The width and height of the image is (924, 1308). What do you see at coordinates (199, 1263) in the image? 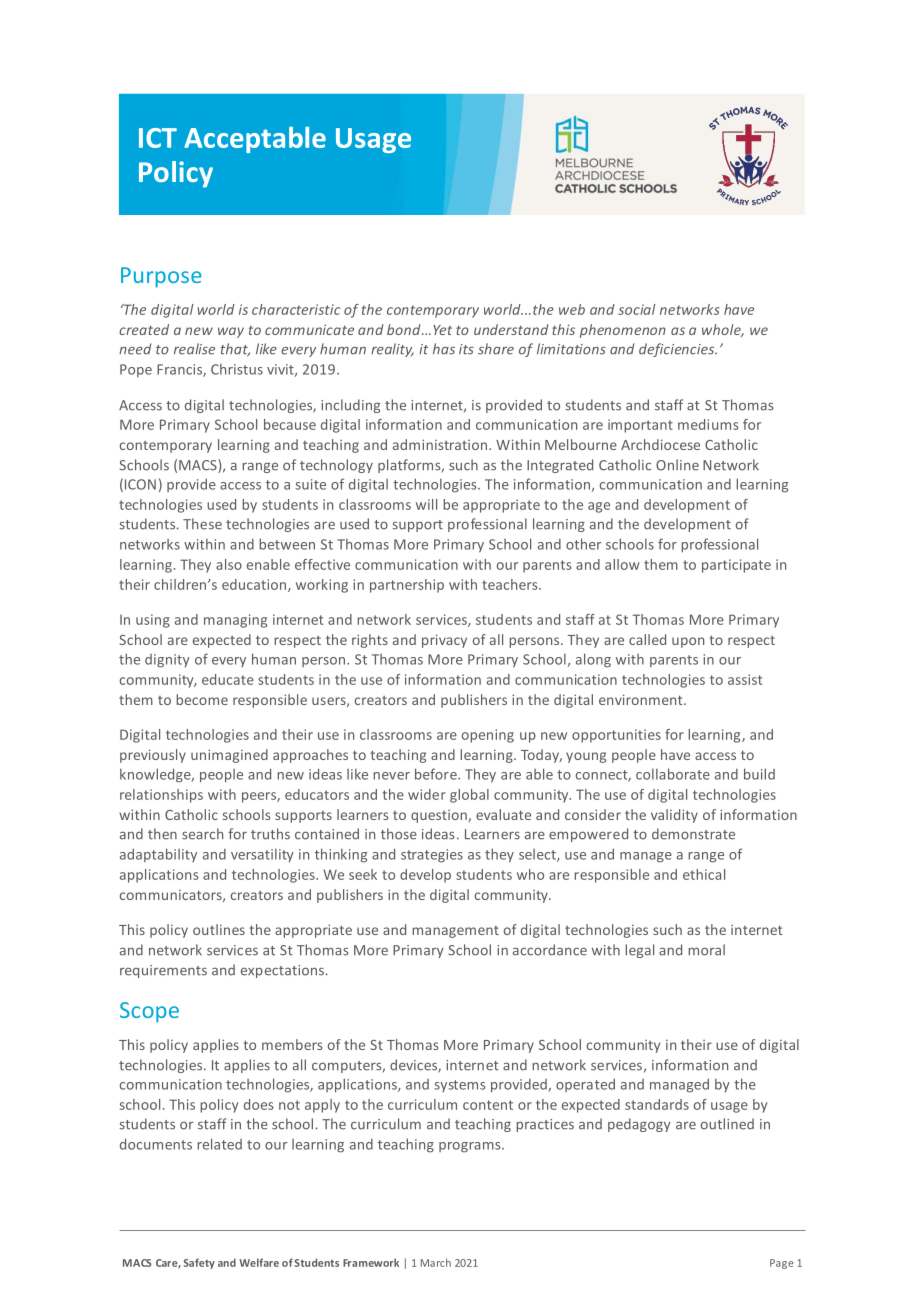
I see `Safety` at bounding box center [199, 1263].
